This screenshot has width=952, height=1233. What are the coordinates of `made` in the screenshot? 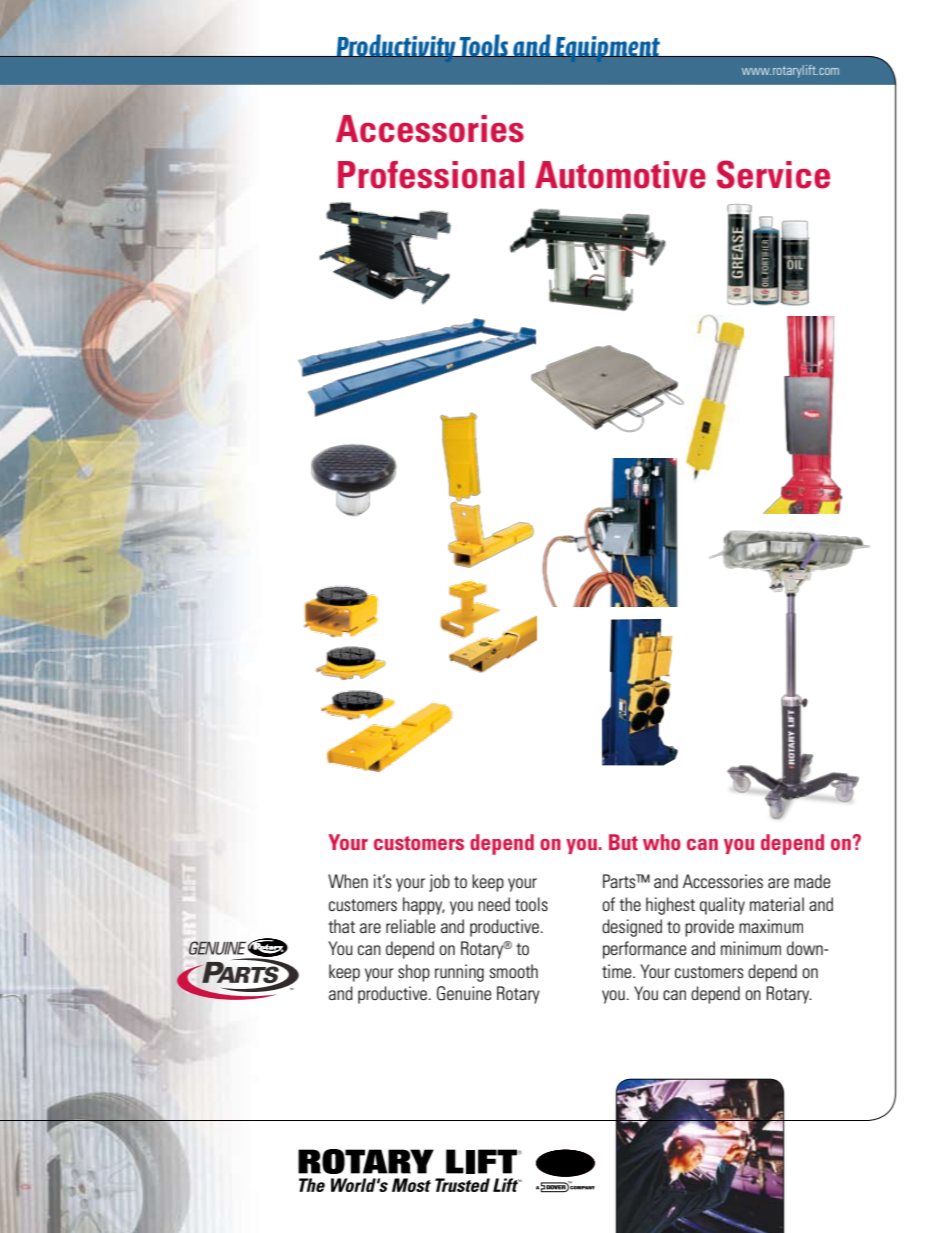 It's located at (812, 881).
